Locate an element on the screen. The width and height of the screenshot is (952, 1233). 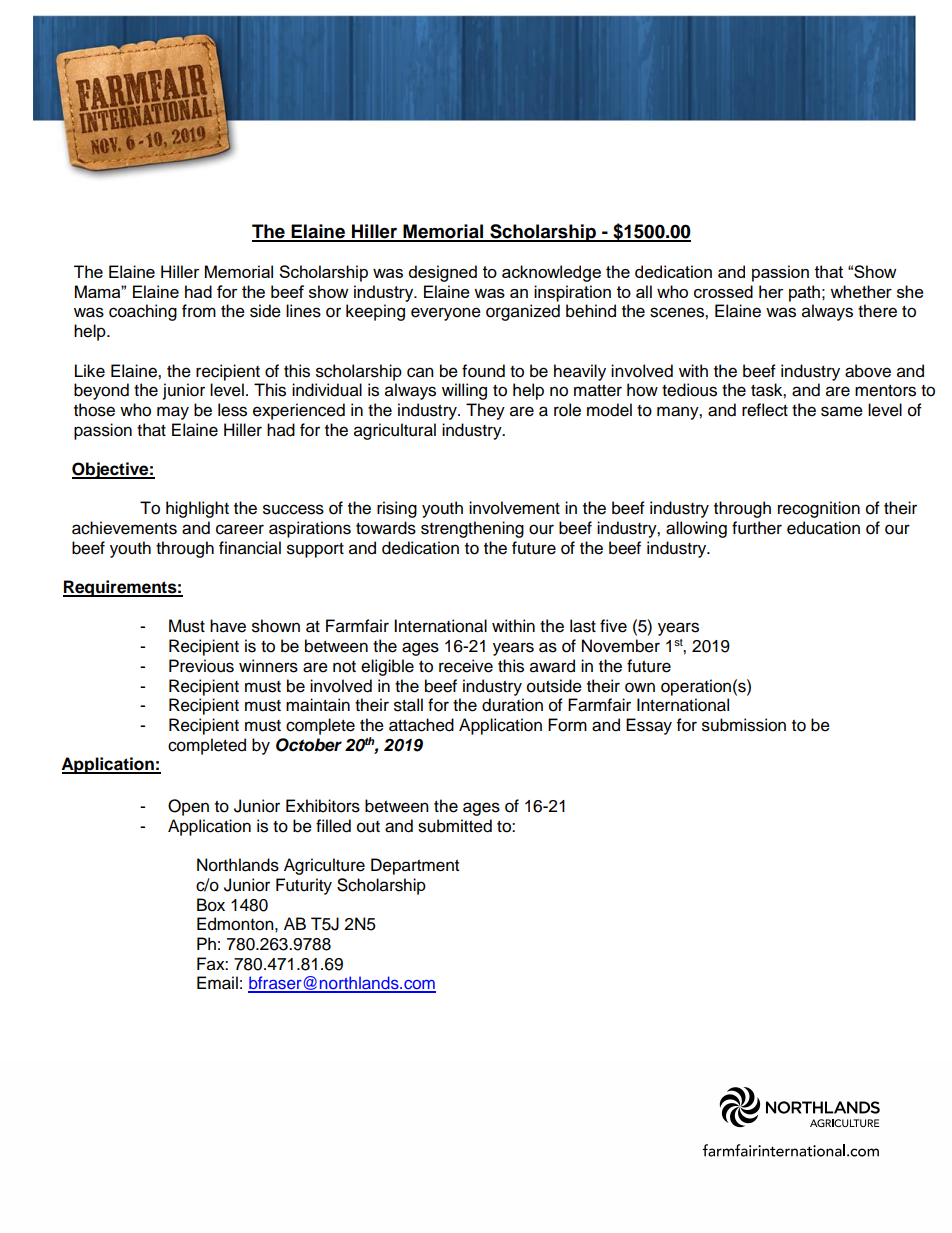
highlight is located at coordinates (197, 509).
